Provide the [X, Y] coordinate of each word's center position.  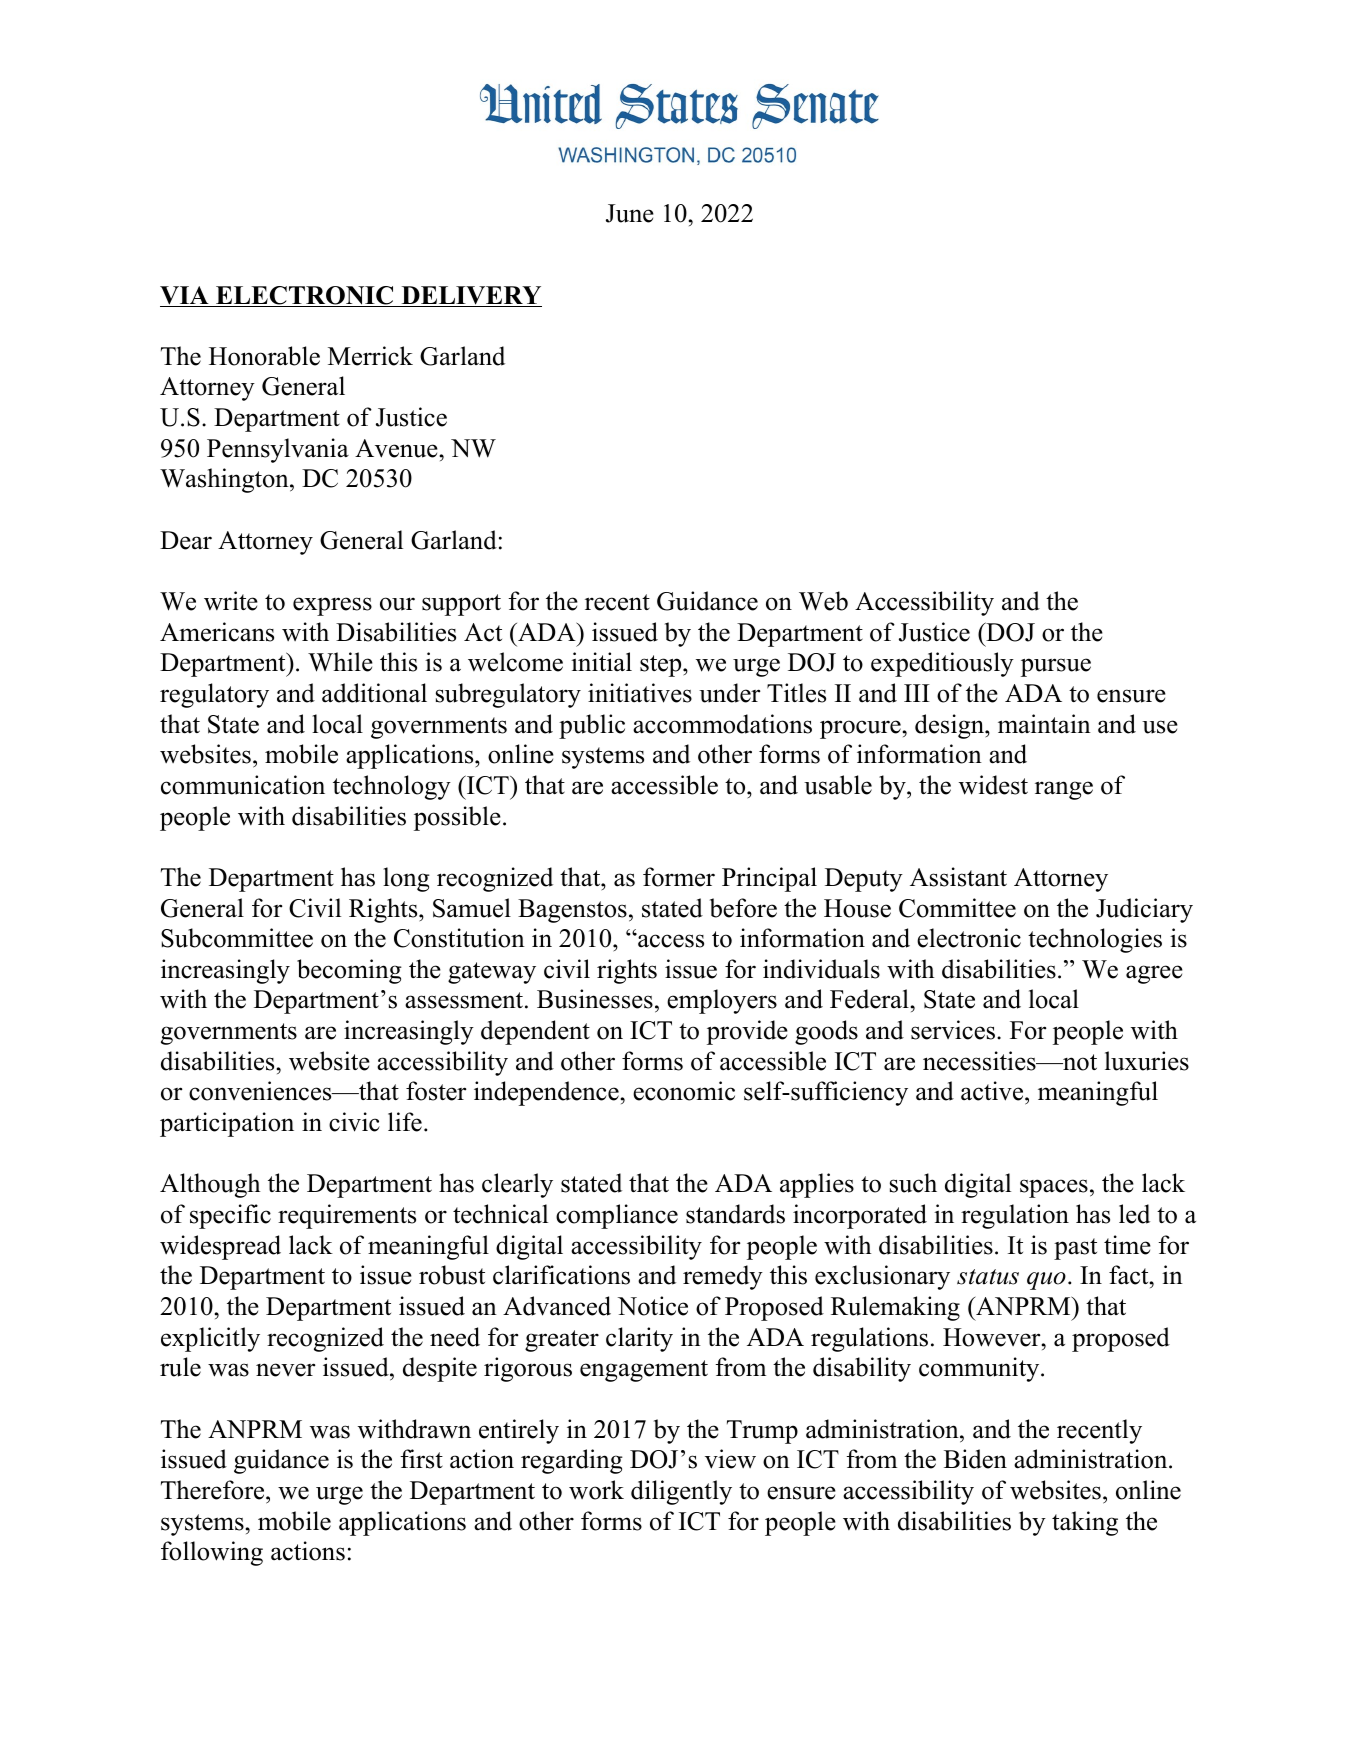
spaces [1054, 1188]
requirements [347, 1216]
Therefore [214, 1490]
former [679, 877]
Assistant [958, 877]
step [662, 666]
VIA [185, 296]
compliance [617, 1216]
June [630, 213]
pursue [1056, 667]
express [332, 606]
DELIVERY [470, 296]
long [406, 879]
